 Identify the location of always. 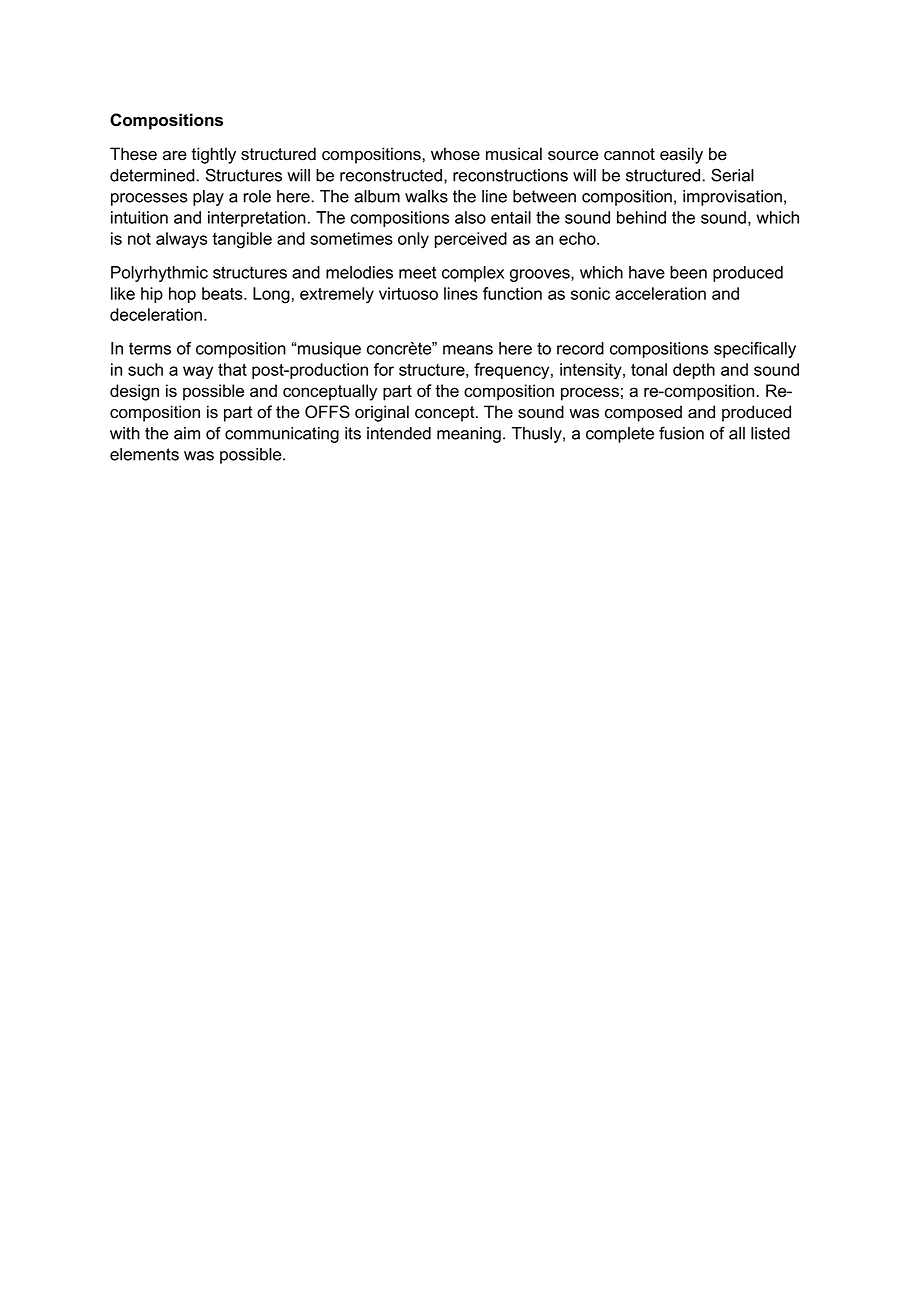
(181, 240).
